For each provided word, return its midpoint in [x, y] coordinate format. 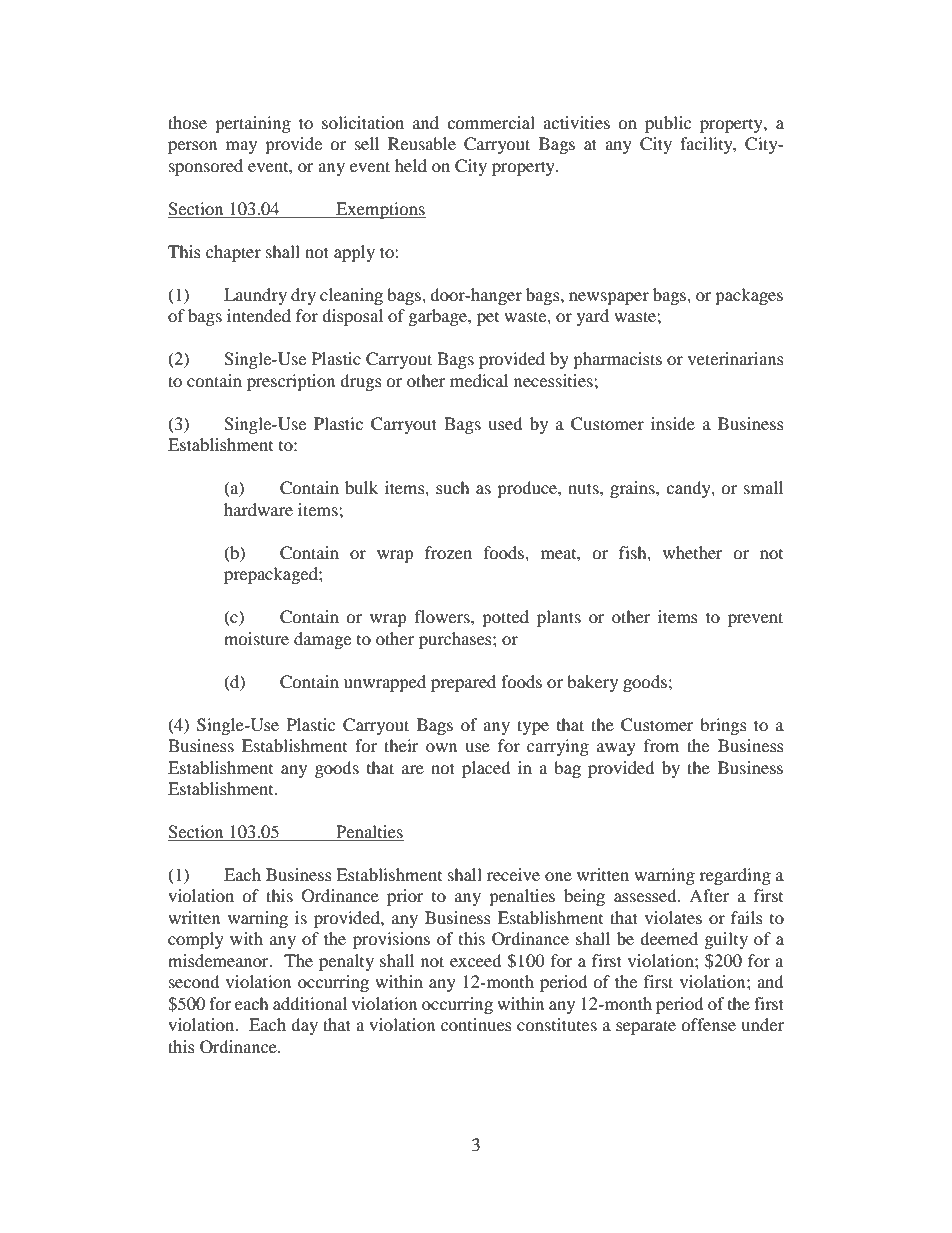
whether [693, 552]
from [661, 745]
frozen [448, 552]
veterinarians [736, 358]
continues [476, 1024]
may [241, 147]
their [401, 745]
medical [479, 380]
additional [310, 1003]
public [668, 124]
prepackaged [272, 575]
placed [486, 769]
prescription [291, 382]
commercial [491, 122]
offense [708, 1024]
